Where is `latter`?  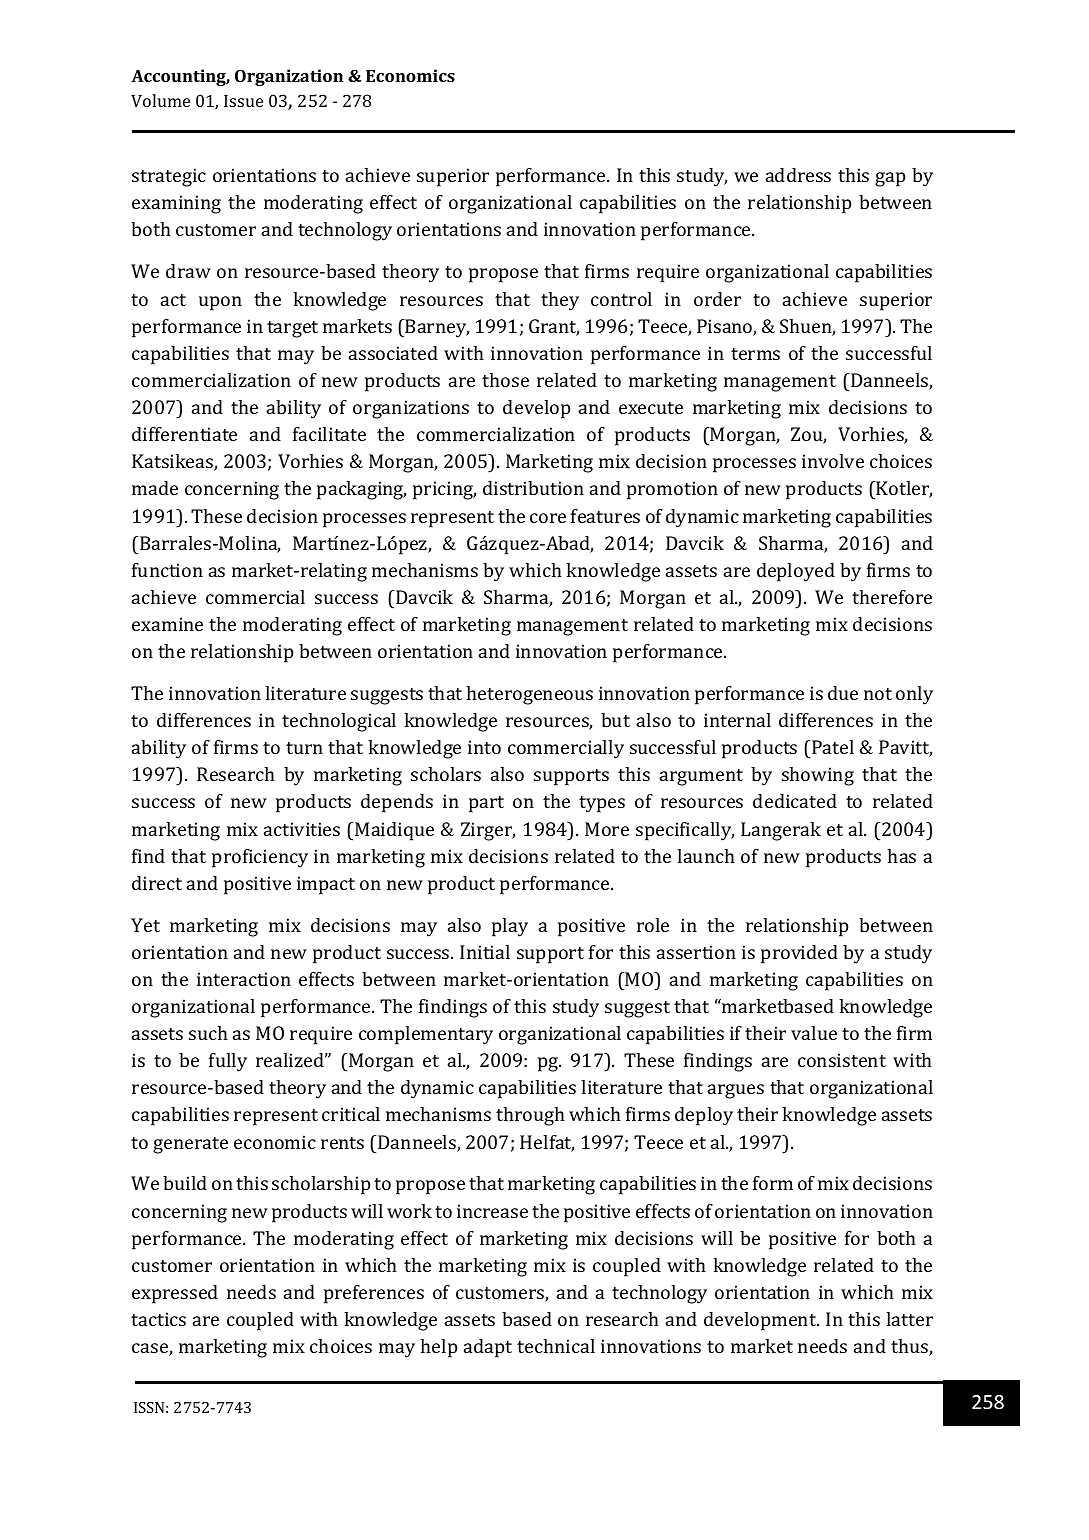
latter is located at coordinates (909, 1319).
